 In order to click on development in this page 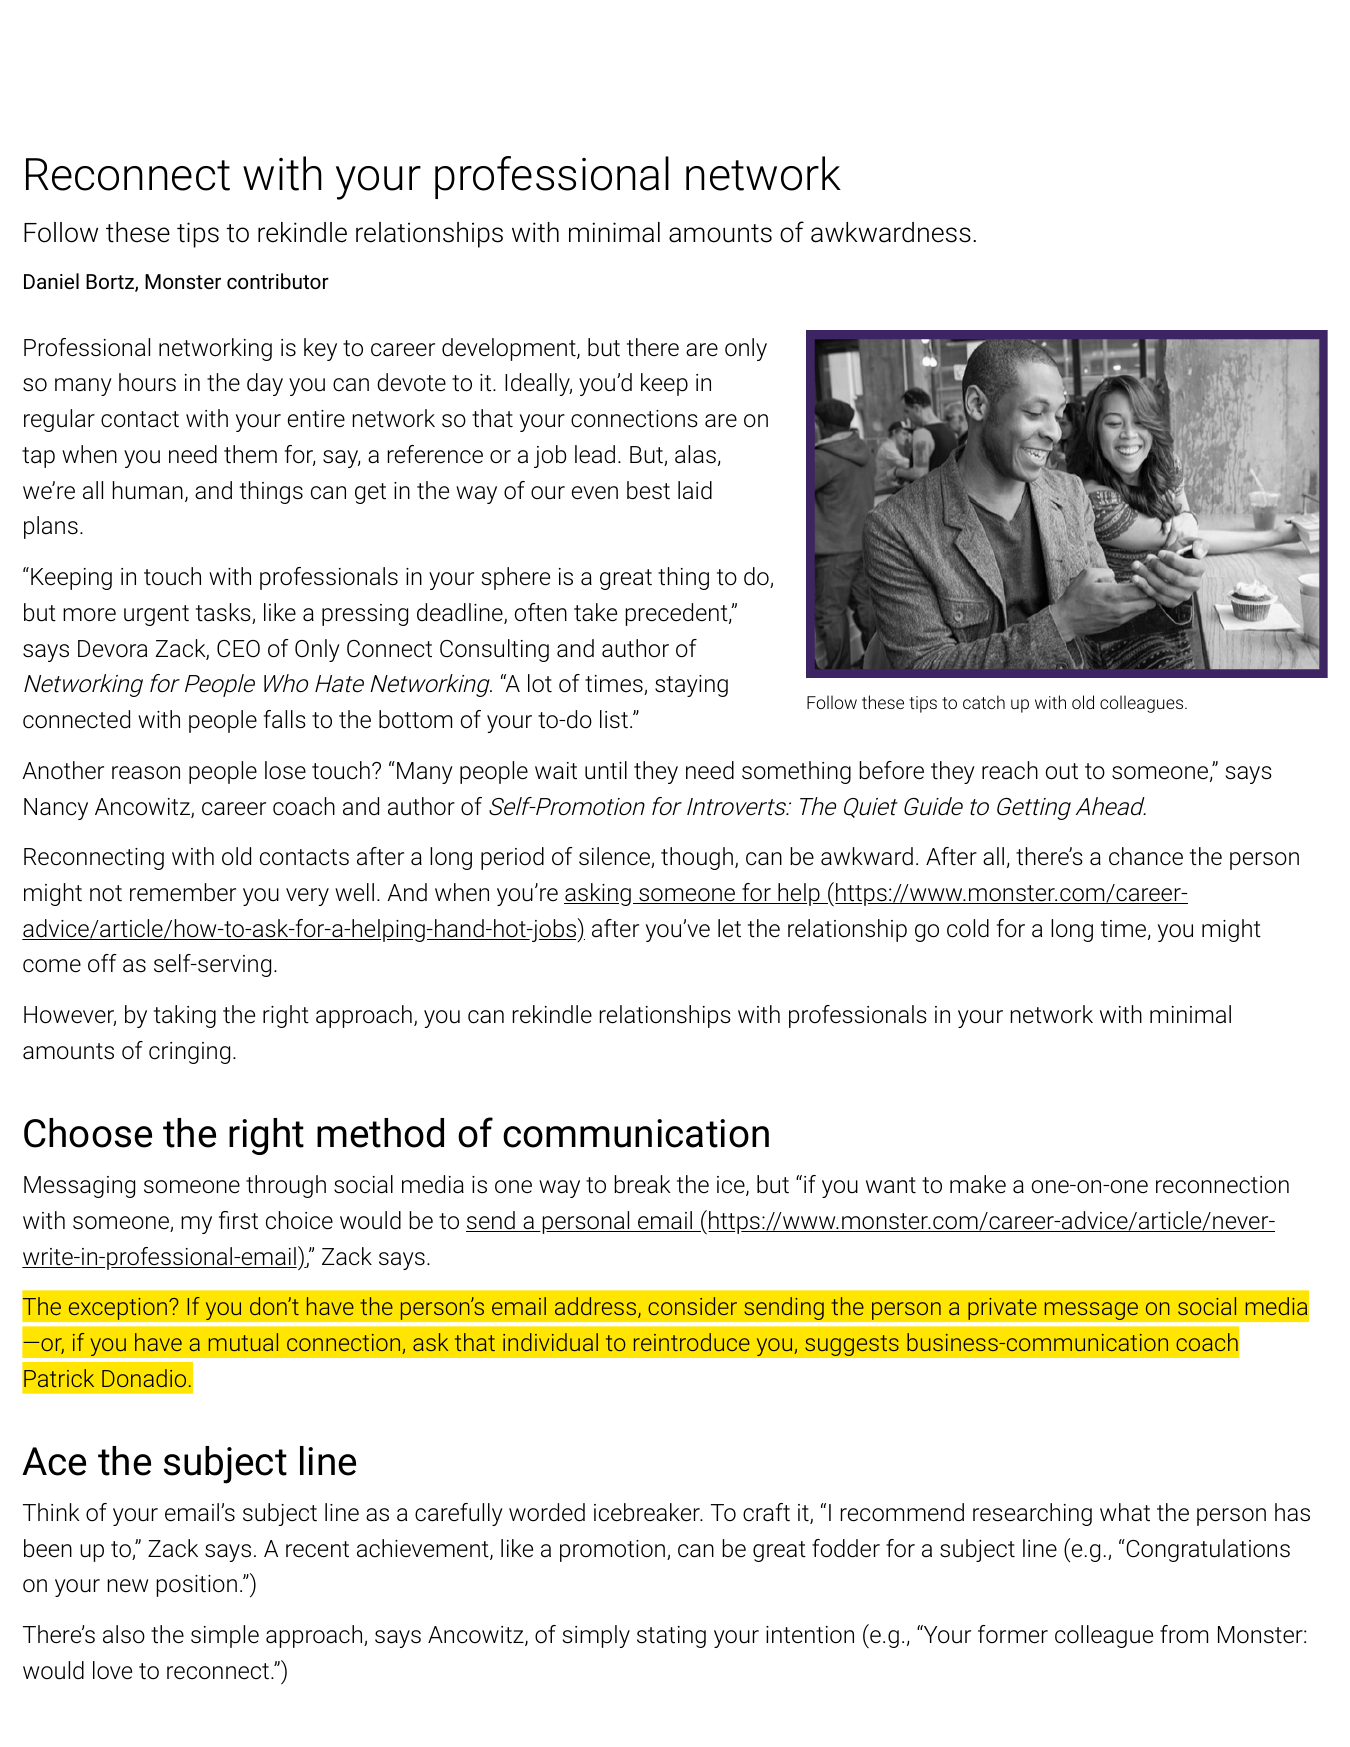, I will do `click(510, 349)`.
